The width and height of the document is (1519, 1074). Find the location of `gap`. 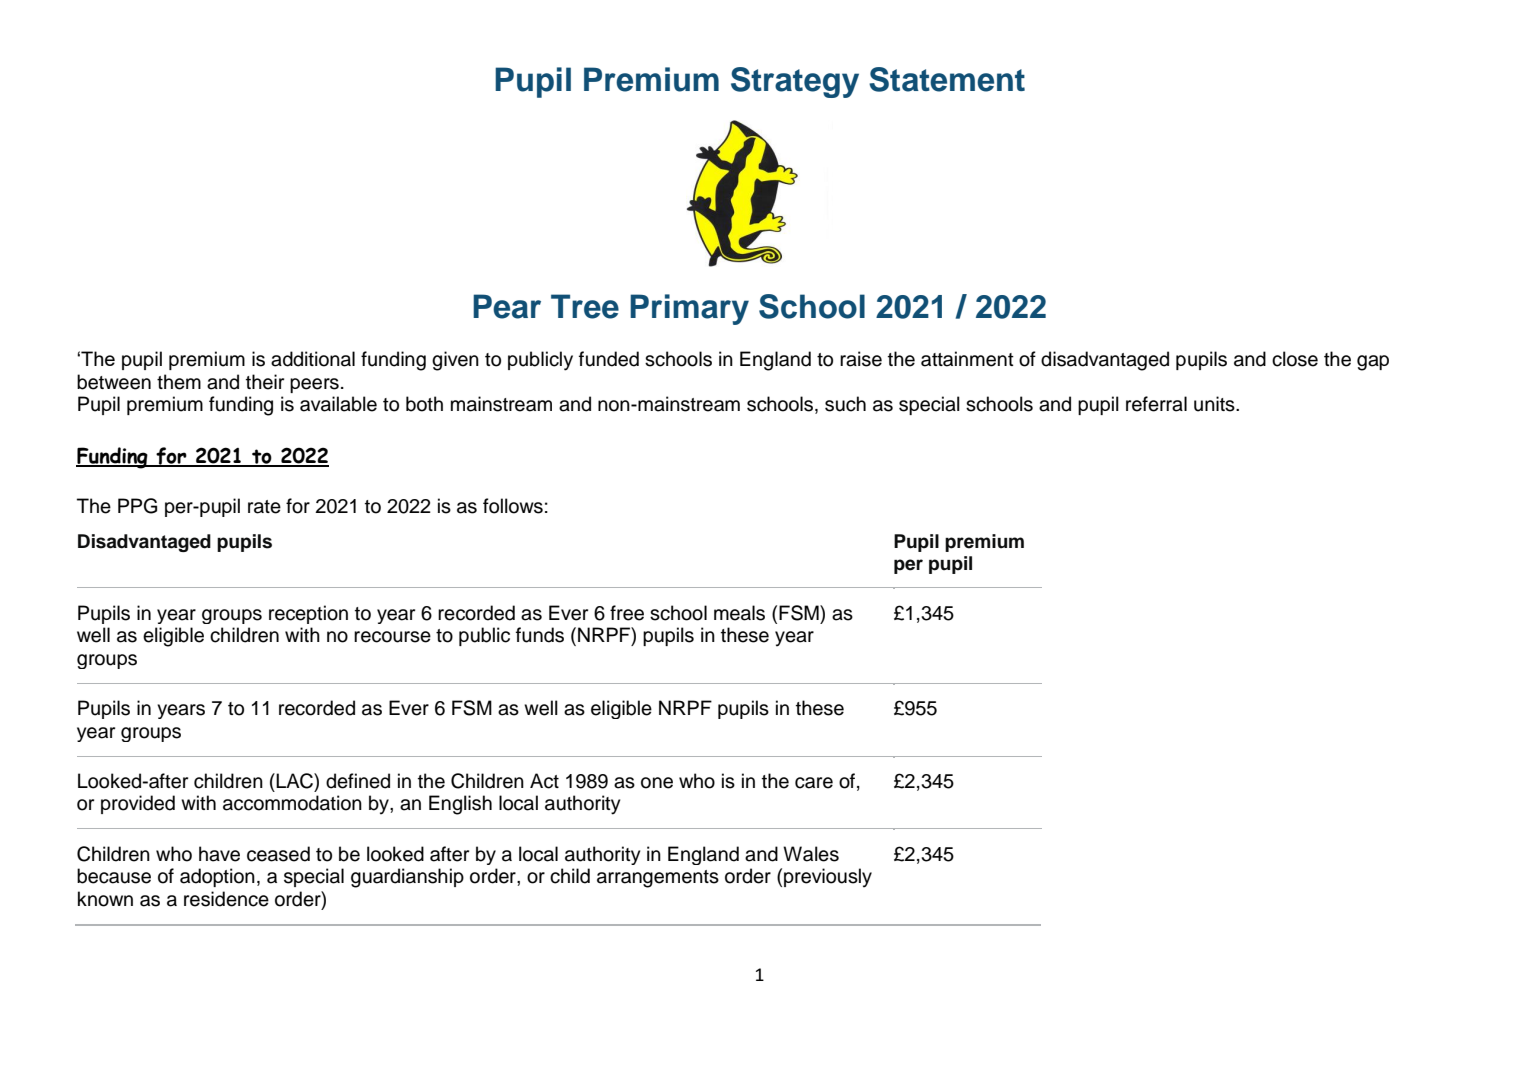

gap is located at coordinates (1373, 363).
